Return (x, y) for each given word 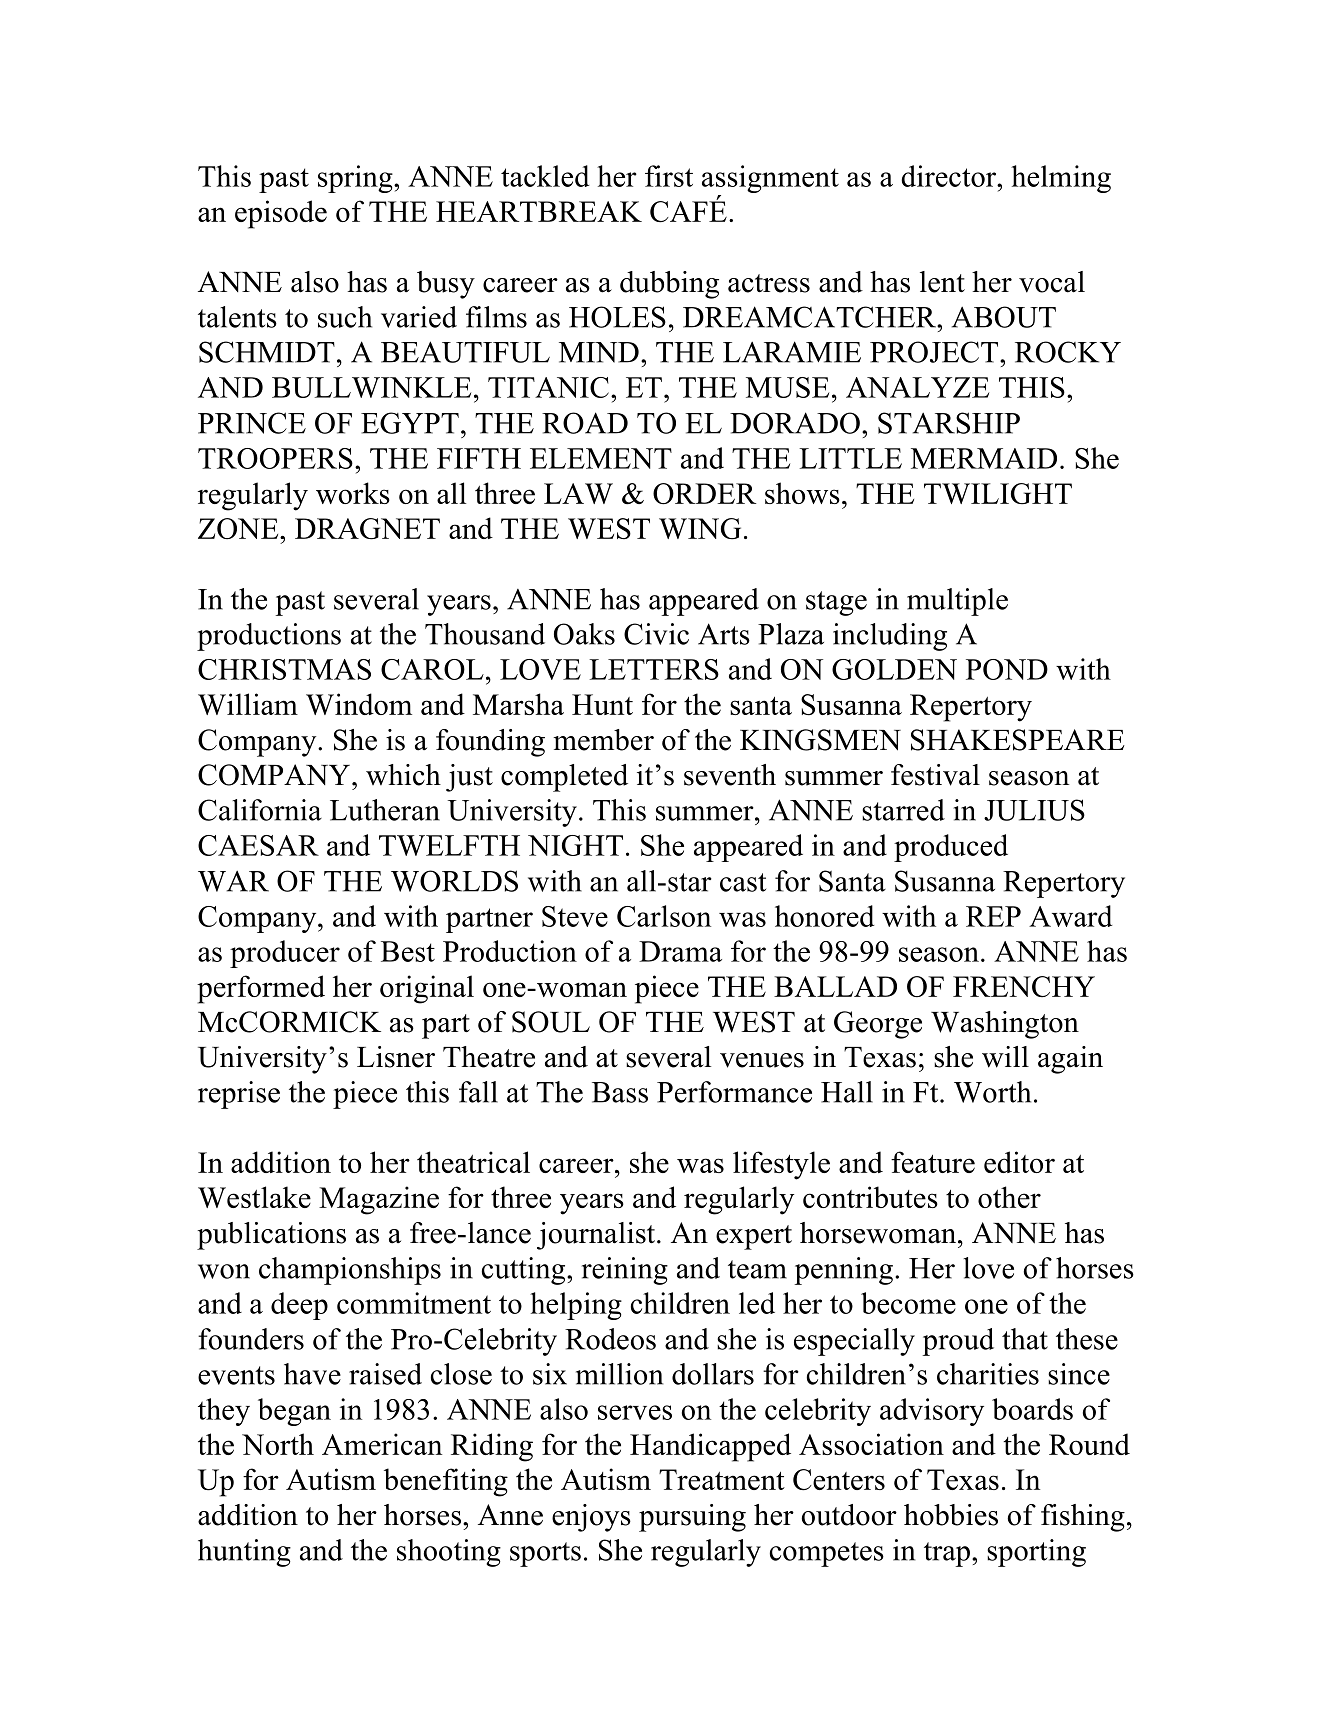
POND (1007, 669)
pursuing (692, 1518)
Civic (656, 634)
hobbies (951, 1515)
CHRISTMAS (284, 669)
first (669, 176)
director (950, 176)
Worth (992, 1092)
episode (281, 214)
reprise (239, 1095)
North (278, 1444)
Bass (620, 1092)
